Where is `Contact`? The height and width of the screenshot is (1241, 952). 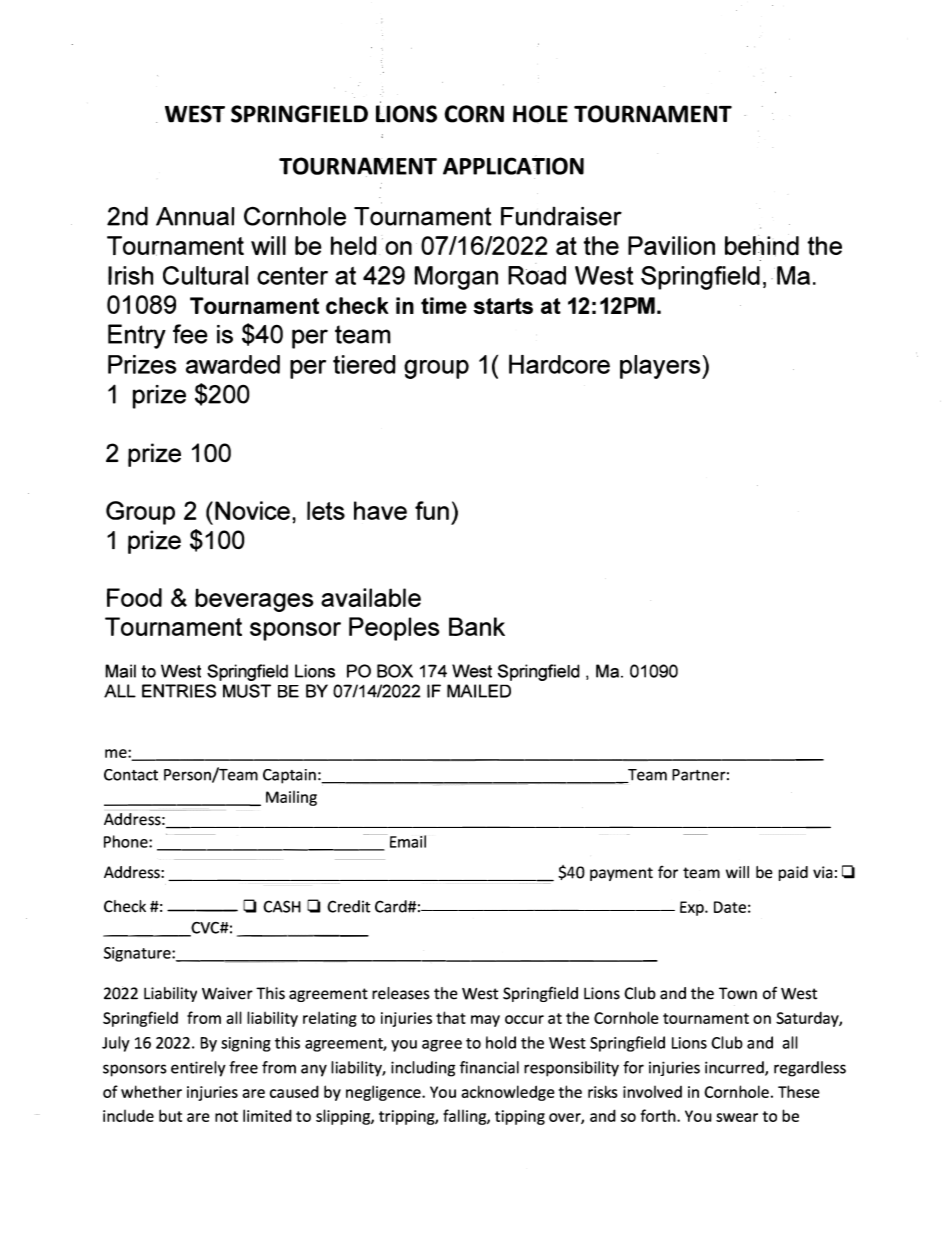 Contact is located at coordinates (131, 775).
